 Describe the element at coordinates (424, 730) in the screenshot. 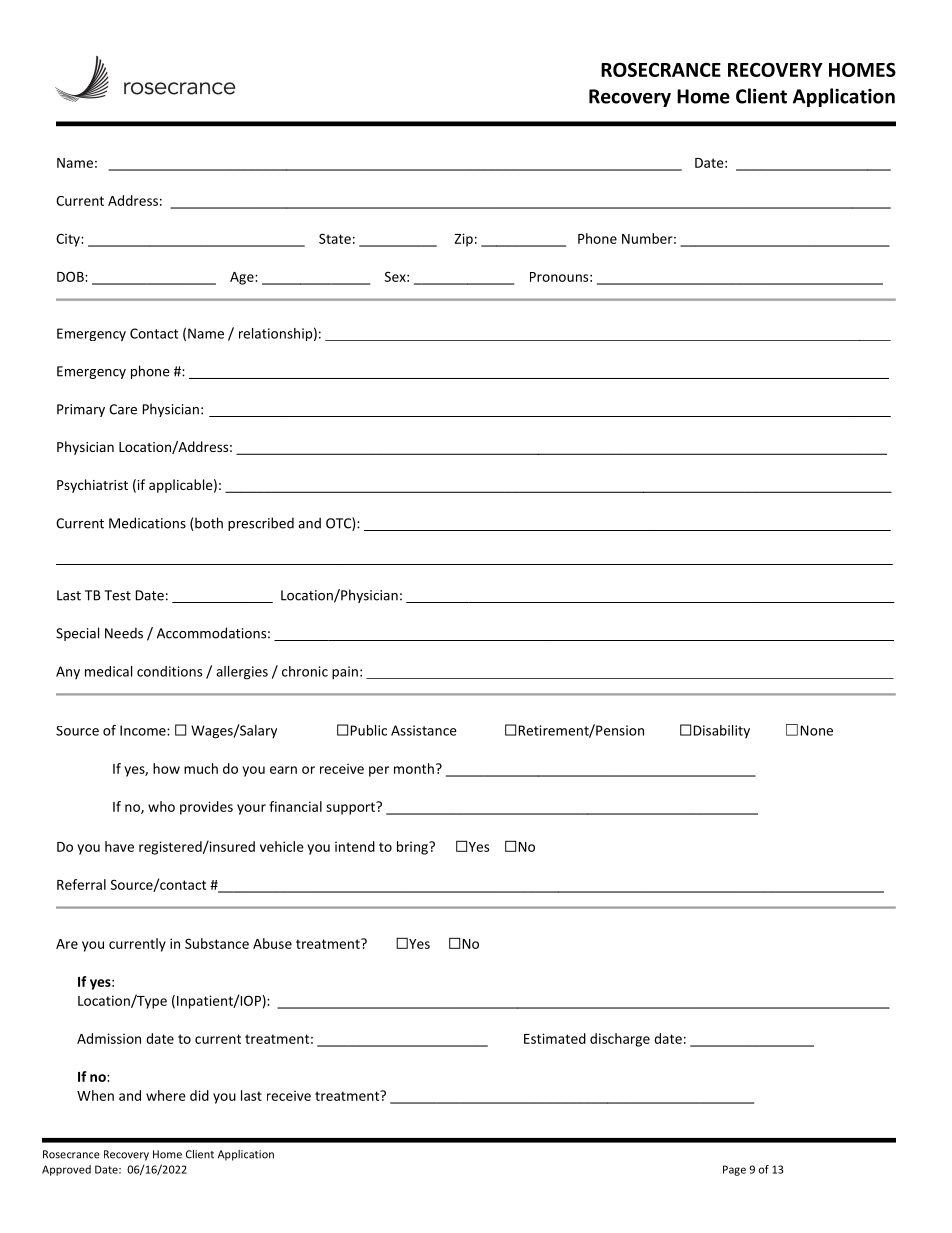

I see `Assistance` at that location.
